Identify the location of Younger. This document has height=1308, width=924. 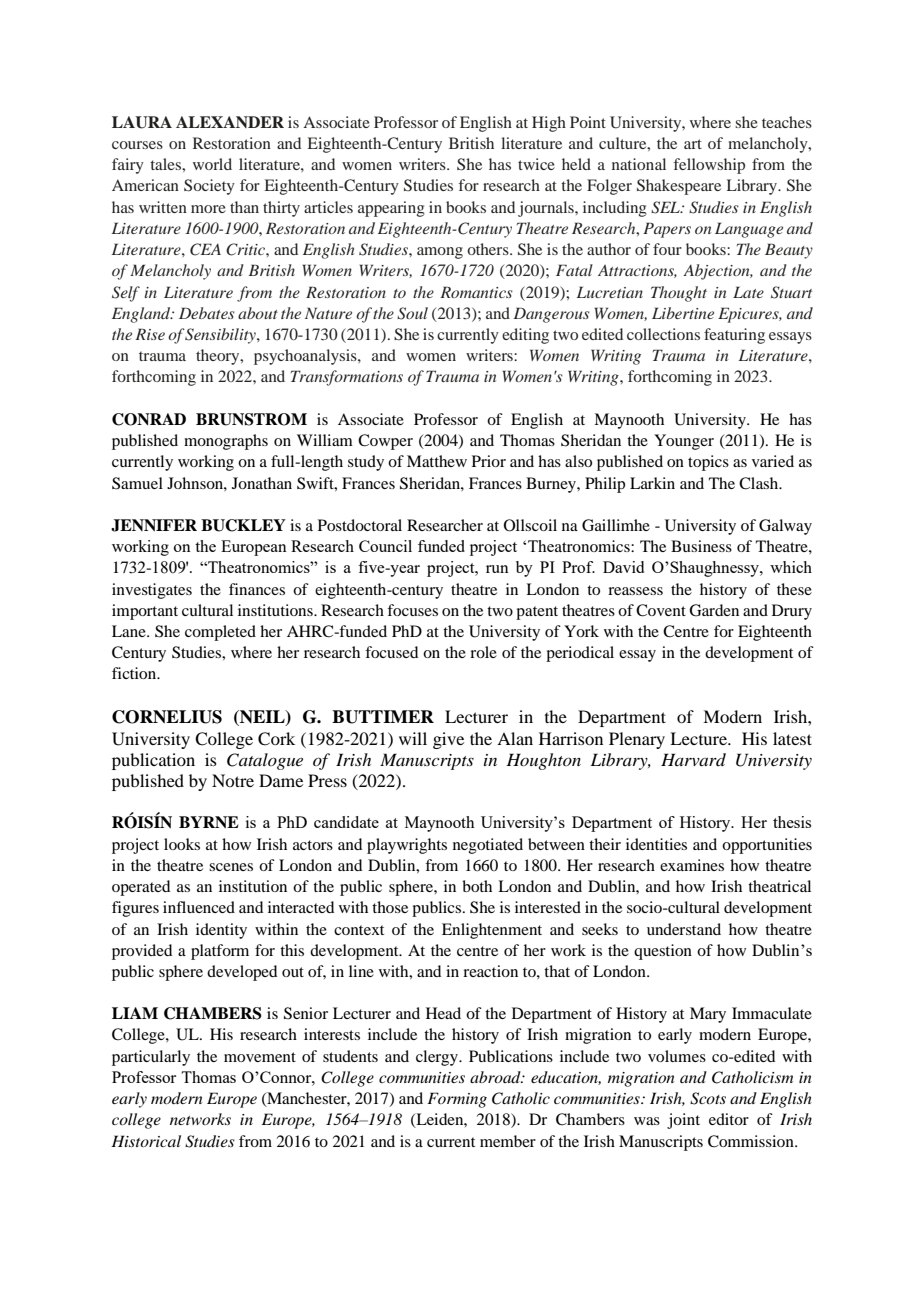
(684, 442).
